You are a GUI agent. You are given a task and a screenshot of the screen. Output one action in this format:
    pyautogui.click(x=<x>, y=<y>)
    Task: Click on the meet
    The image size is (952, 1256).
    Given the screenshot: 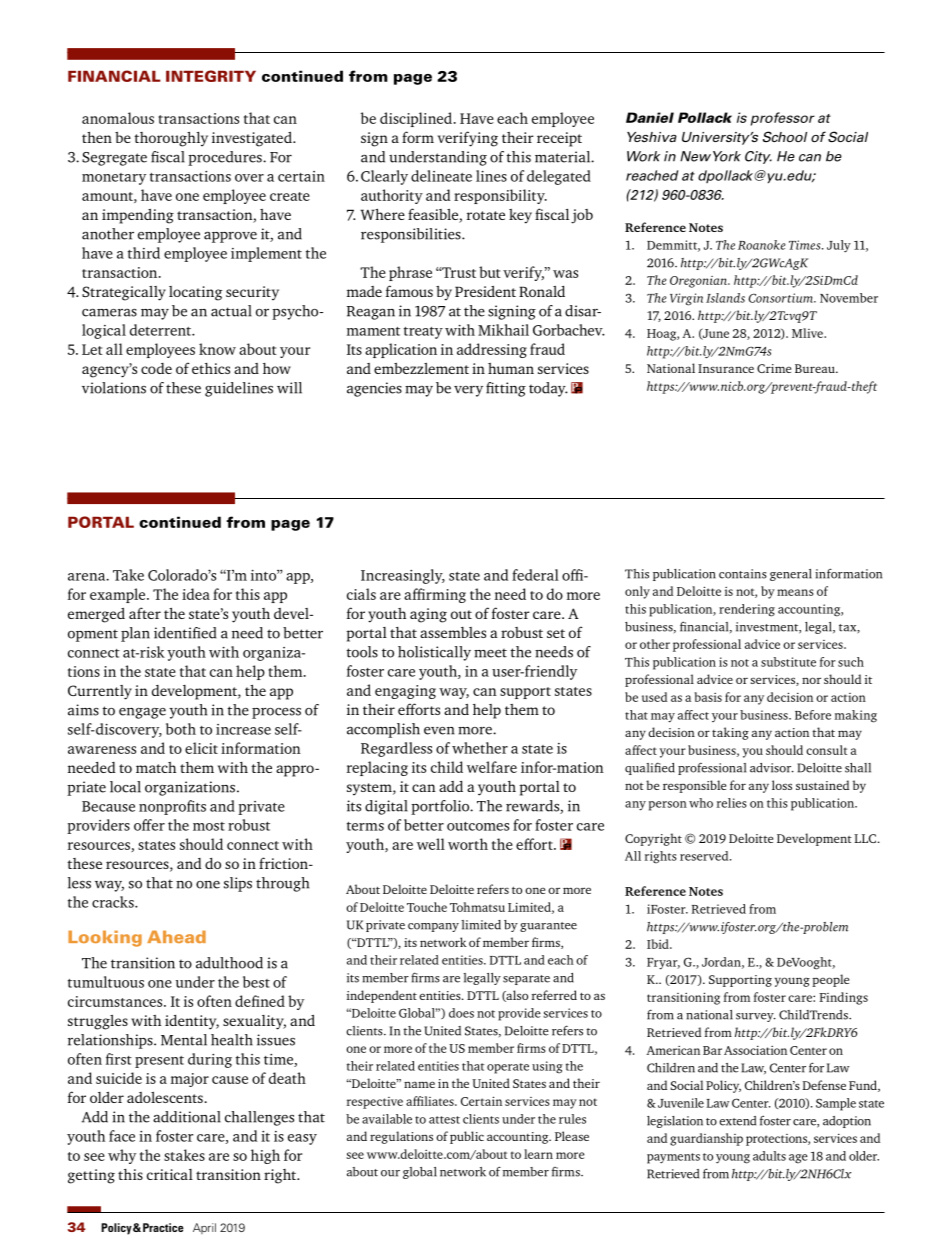 What is the action you would take?
    pyautogui.click(x=490, y=653)
